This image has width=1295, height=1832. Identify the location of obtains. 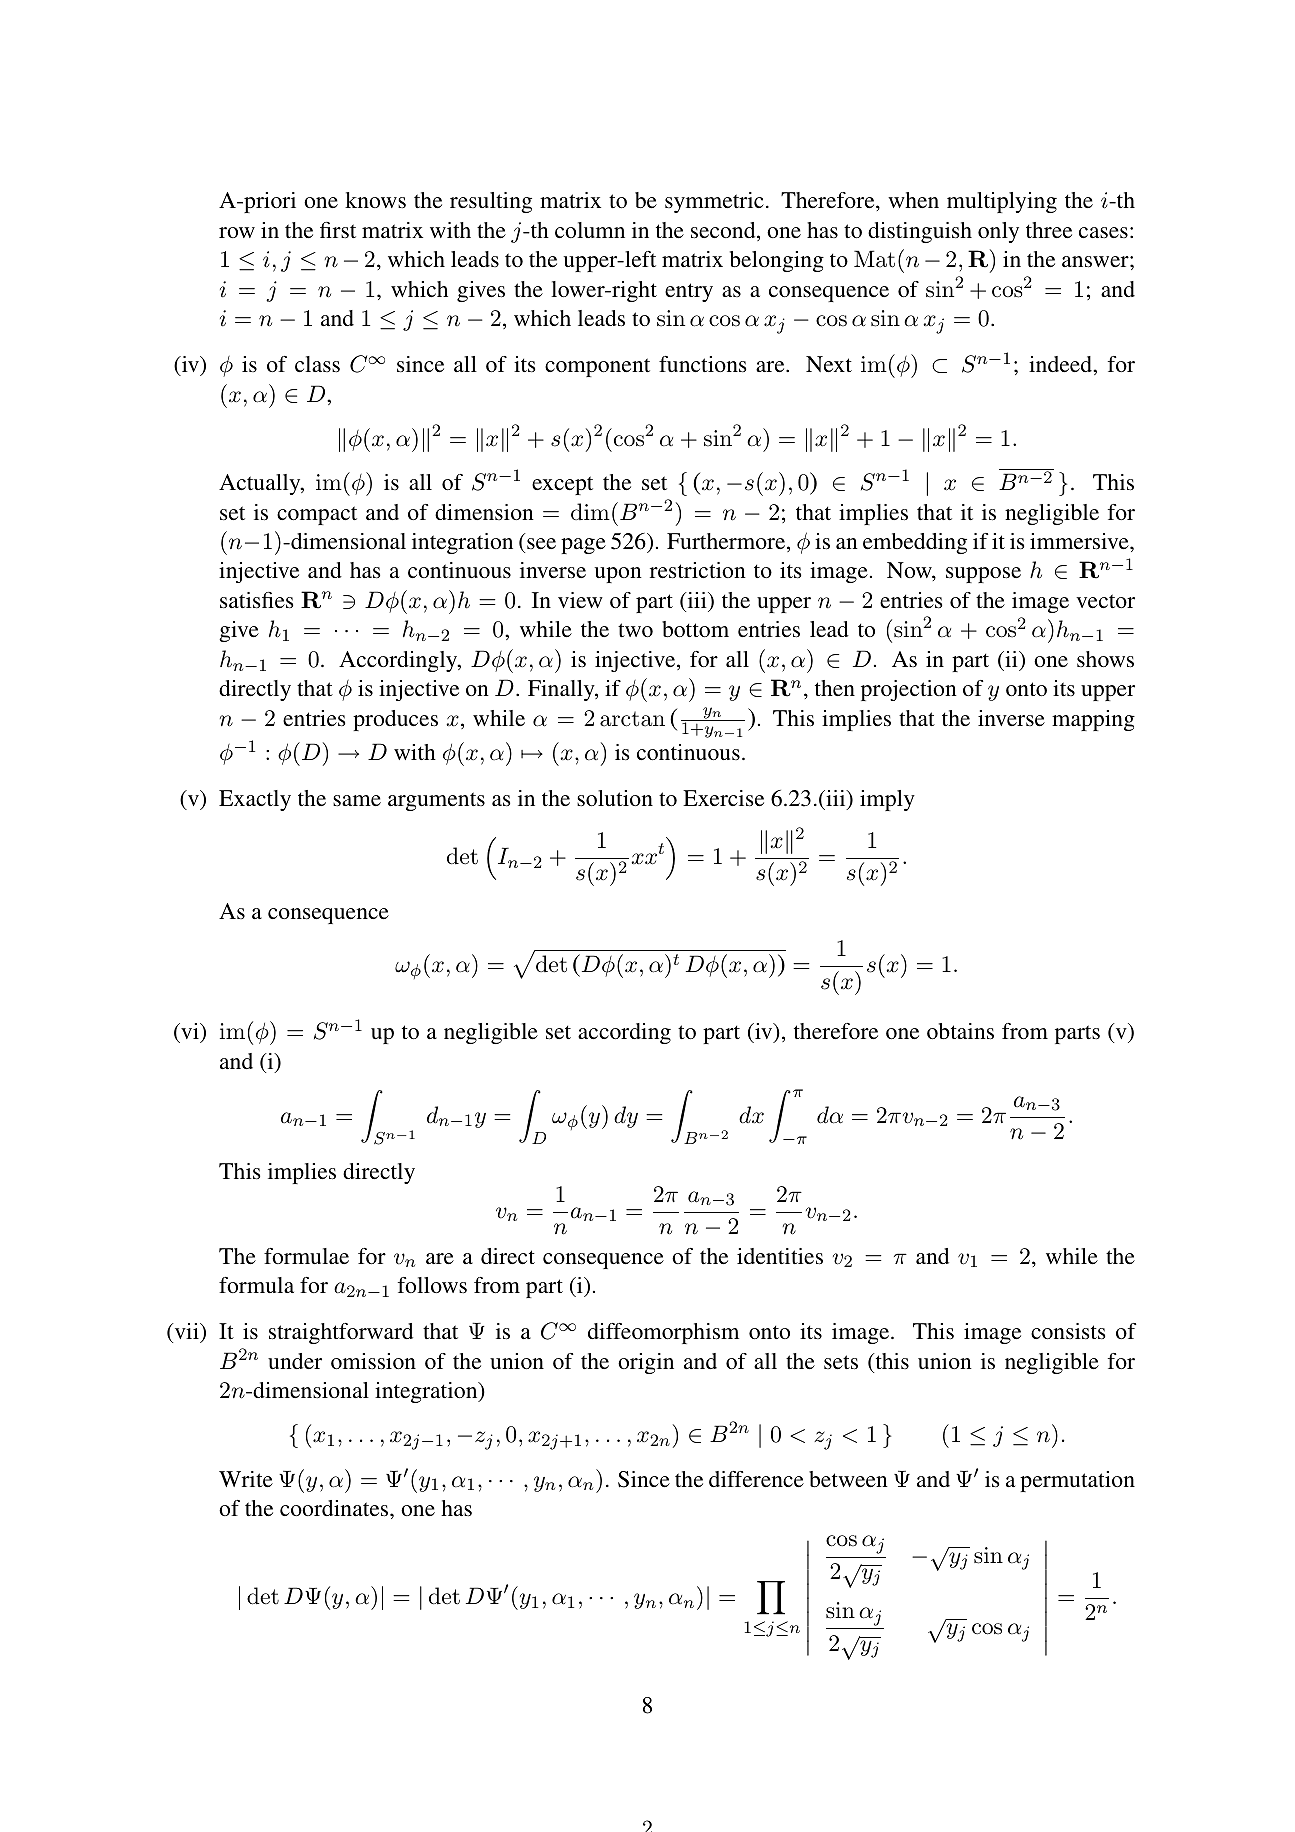
(960, 1031).
